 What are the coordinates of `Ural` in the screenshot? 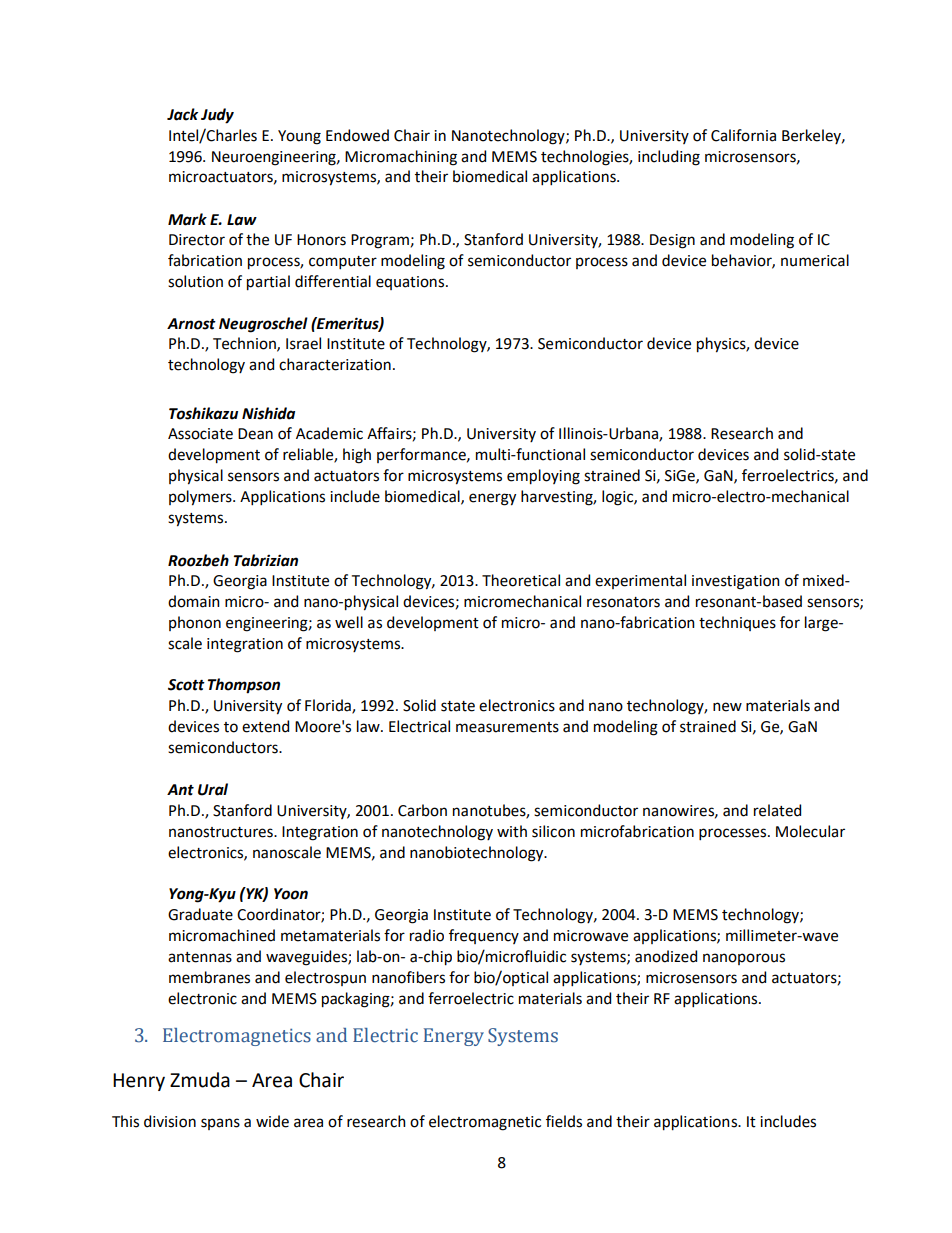 It's located at (213, 789).
